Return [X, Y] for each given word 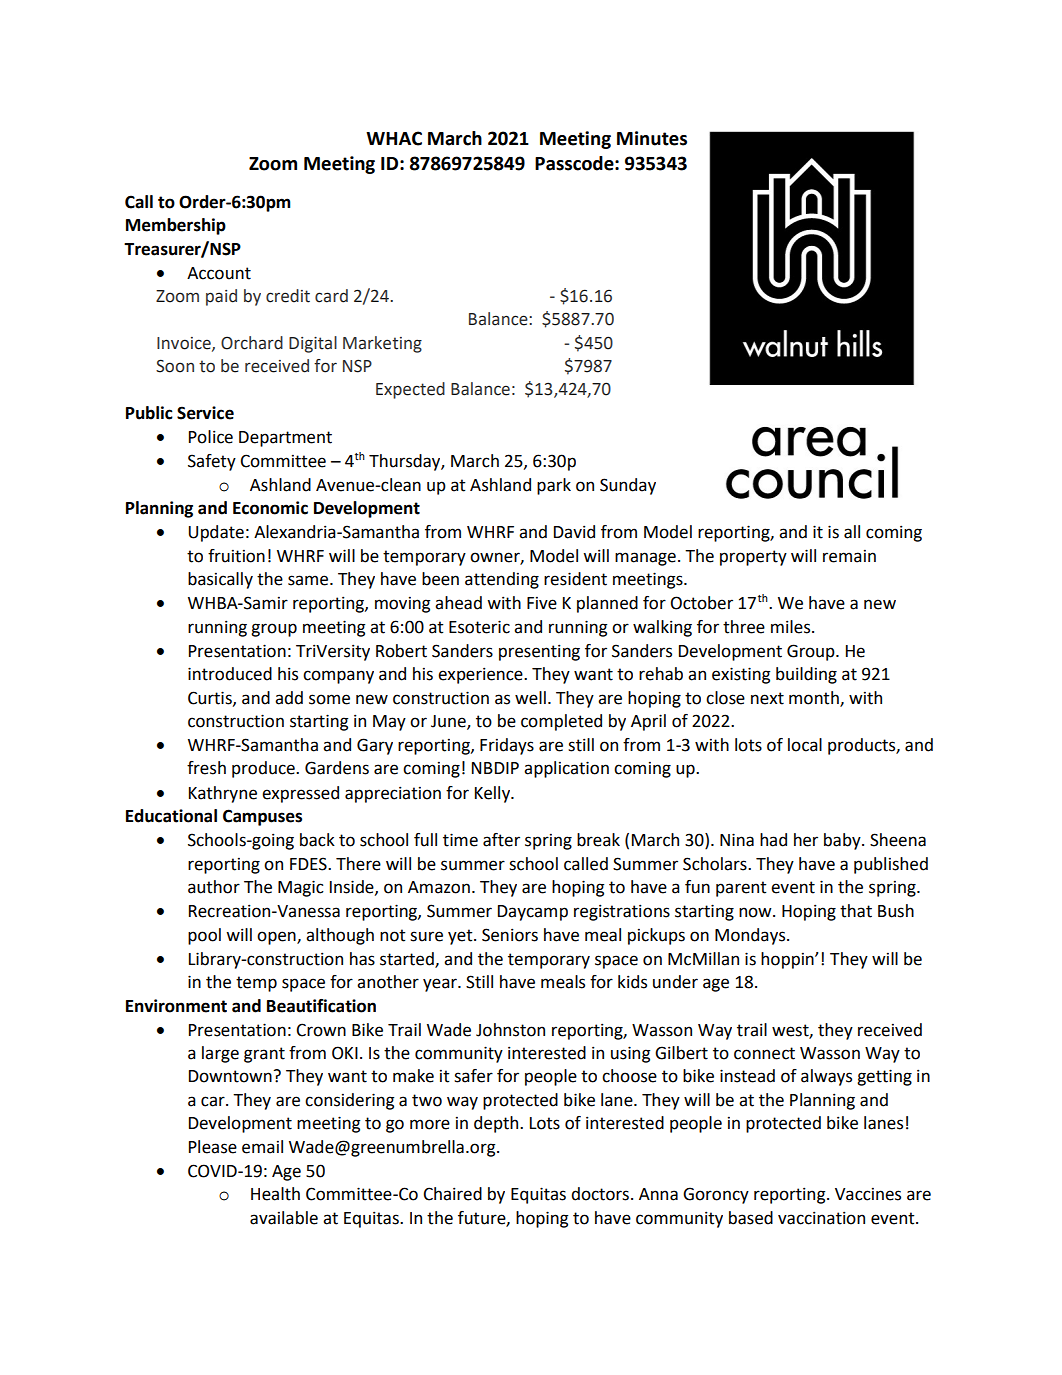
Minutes [652, 138]
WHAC [394, 138]
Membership [176, 226]
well [530, 698]
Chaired [452, 1194]
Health [275, 1194]
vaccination [821, 1218]
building [806, 675]
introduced [230, 674]
